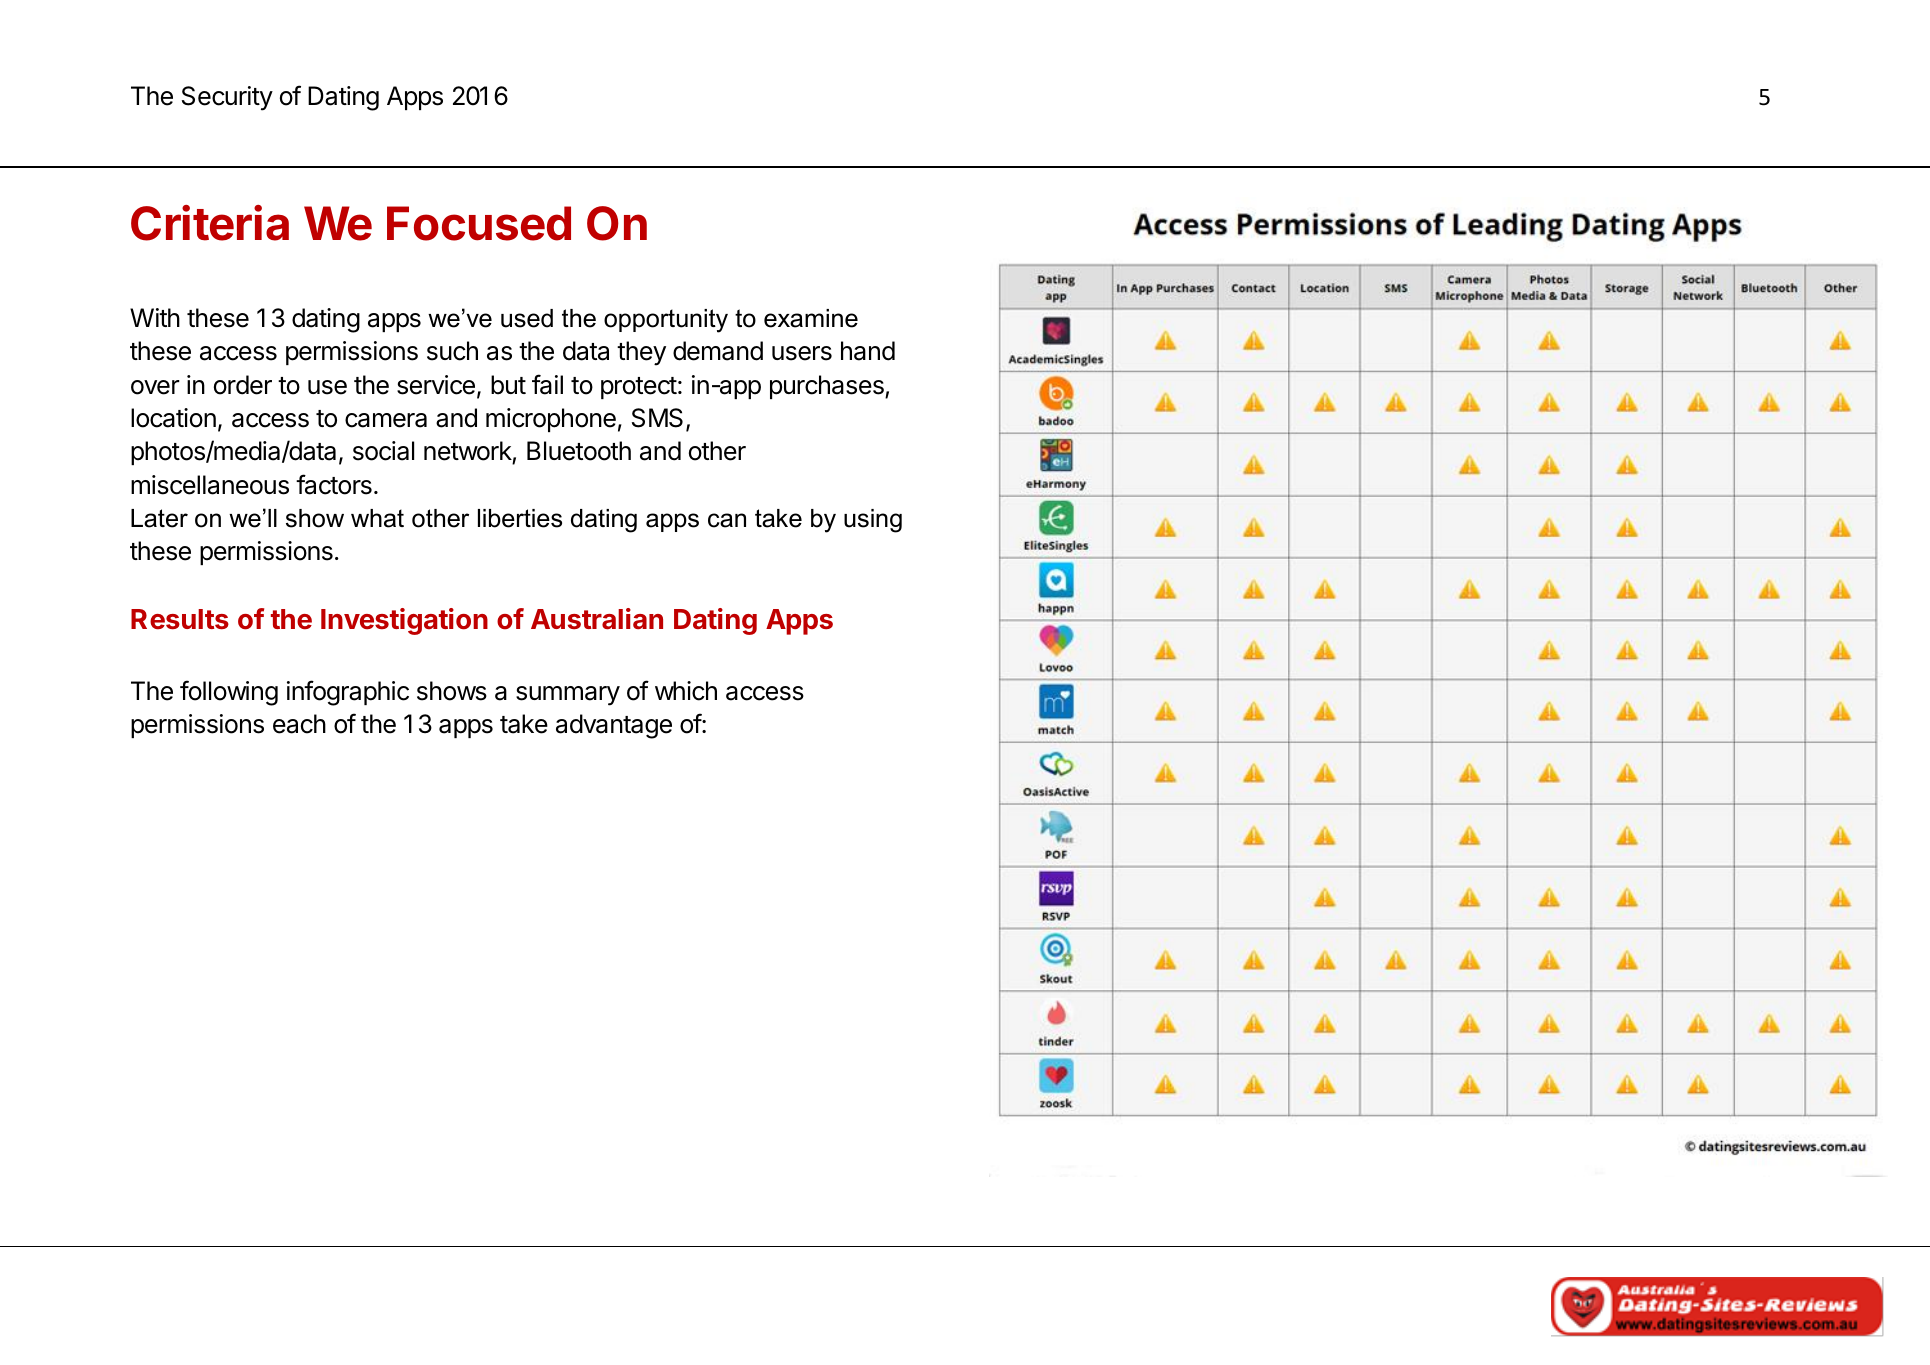 This screenshot has width=1930, height=1365. Describe the element at coordinates (597, 619) in the screenshot. I see `Australian` at that location.
